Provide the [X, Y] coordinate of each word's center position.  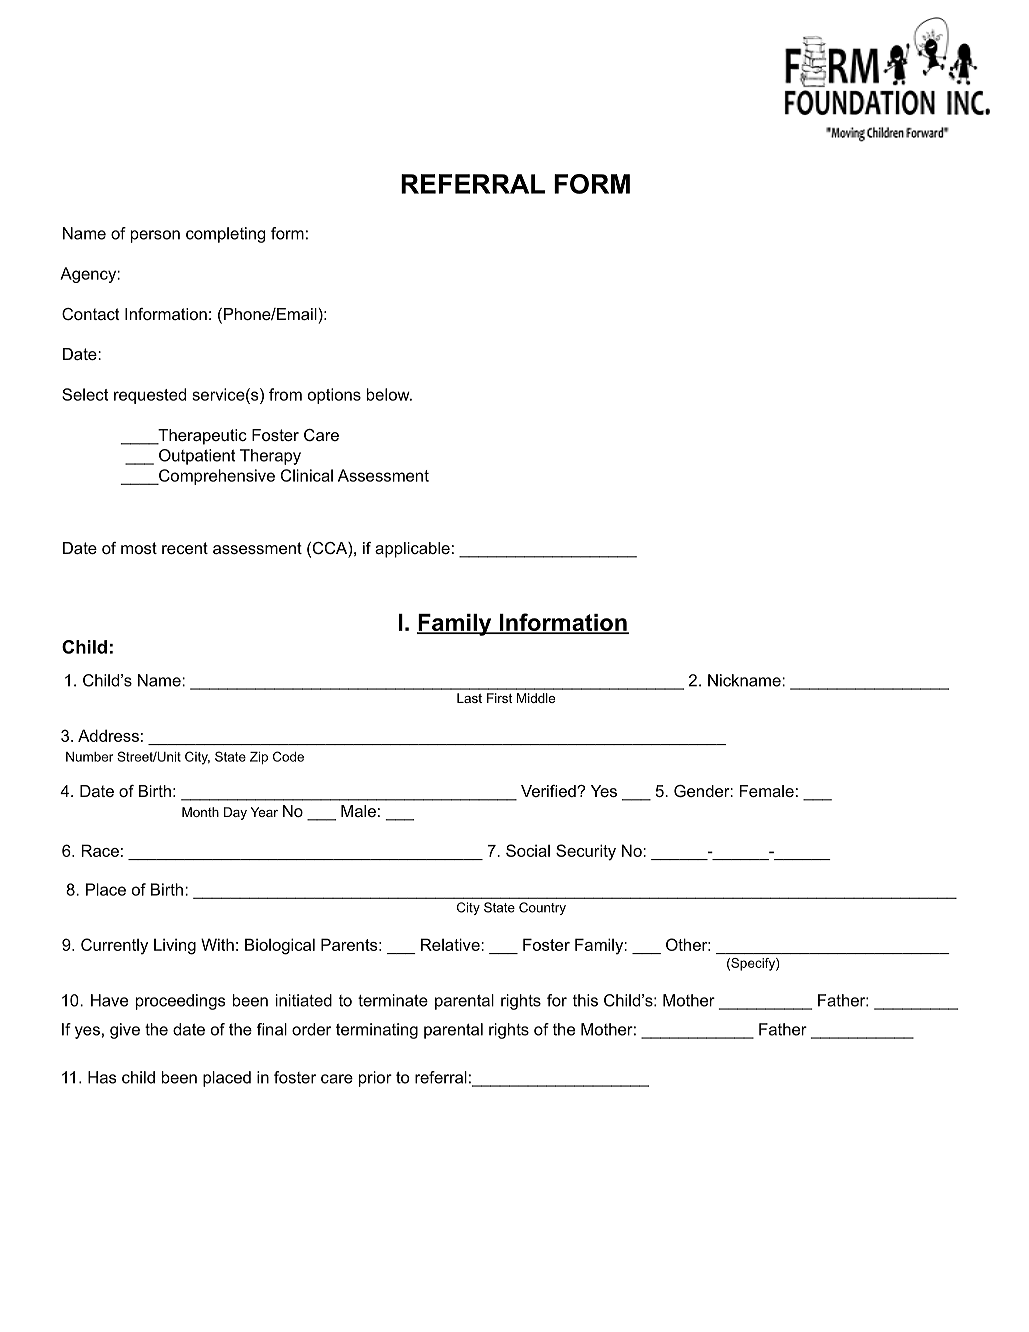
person [155, 236]
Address [108, 735]
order [311, 1029]
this [585, 1000]
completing [225, 235]
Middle [536, 698]
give [125, 1031]
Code [288, 756]
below [389, 394]
